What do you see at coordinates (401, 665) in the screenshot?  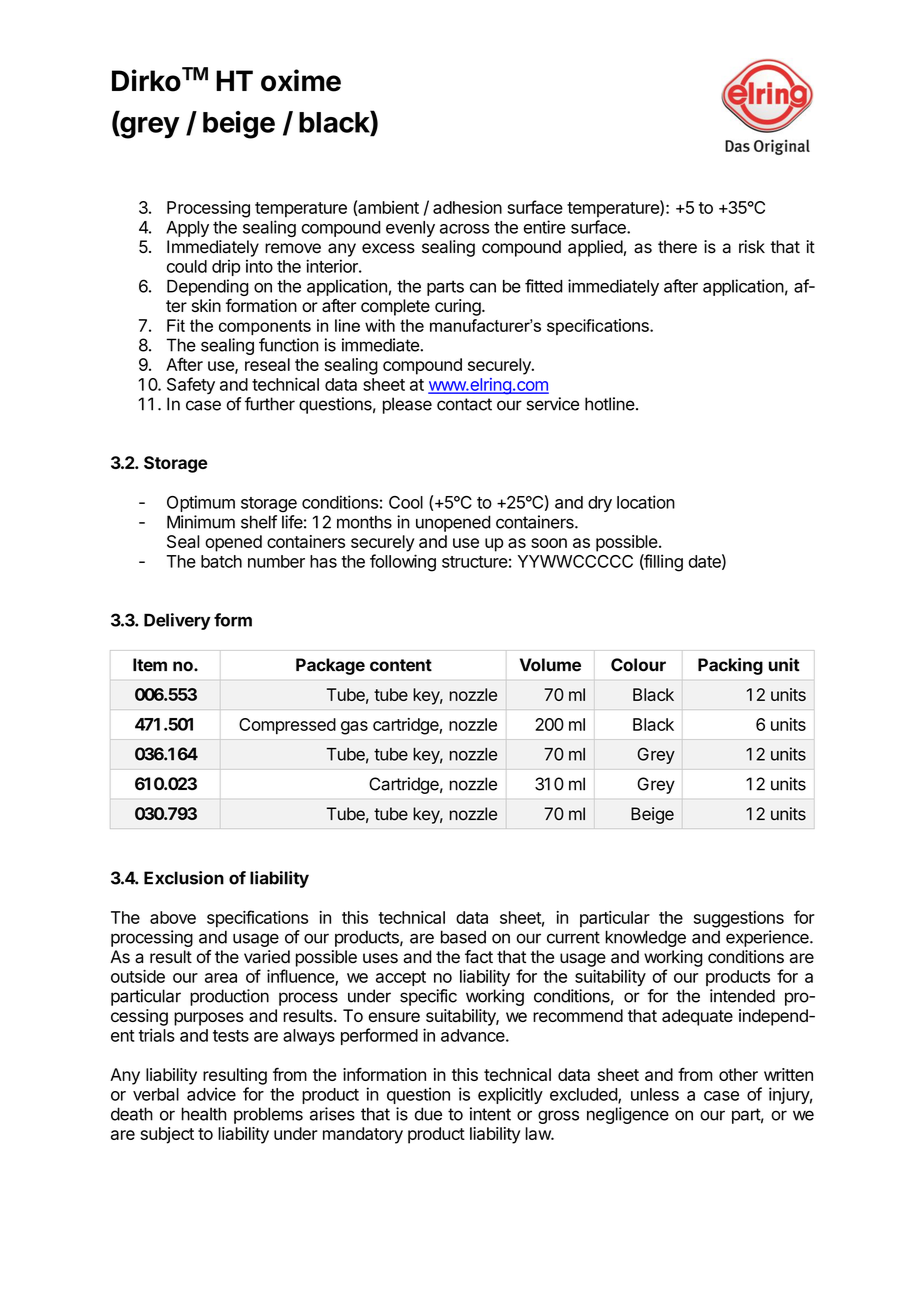 I see `content` at bounding box center [401, 665].
